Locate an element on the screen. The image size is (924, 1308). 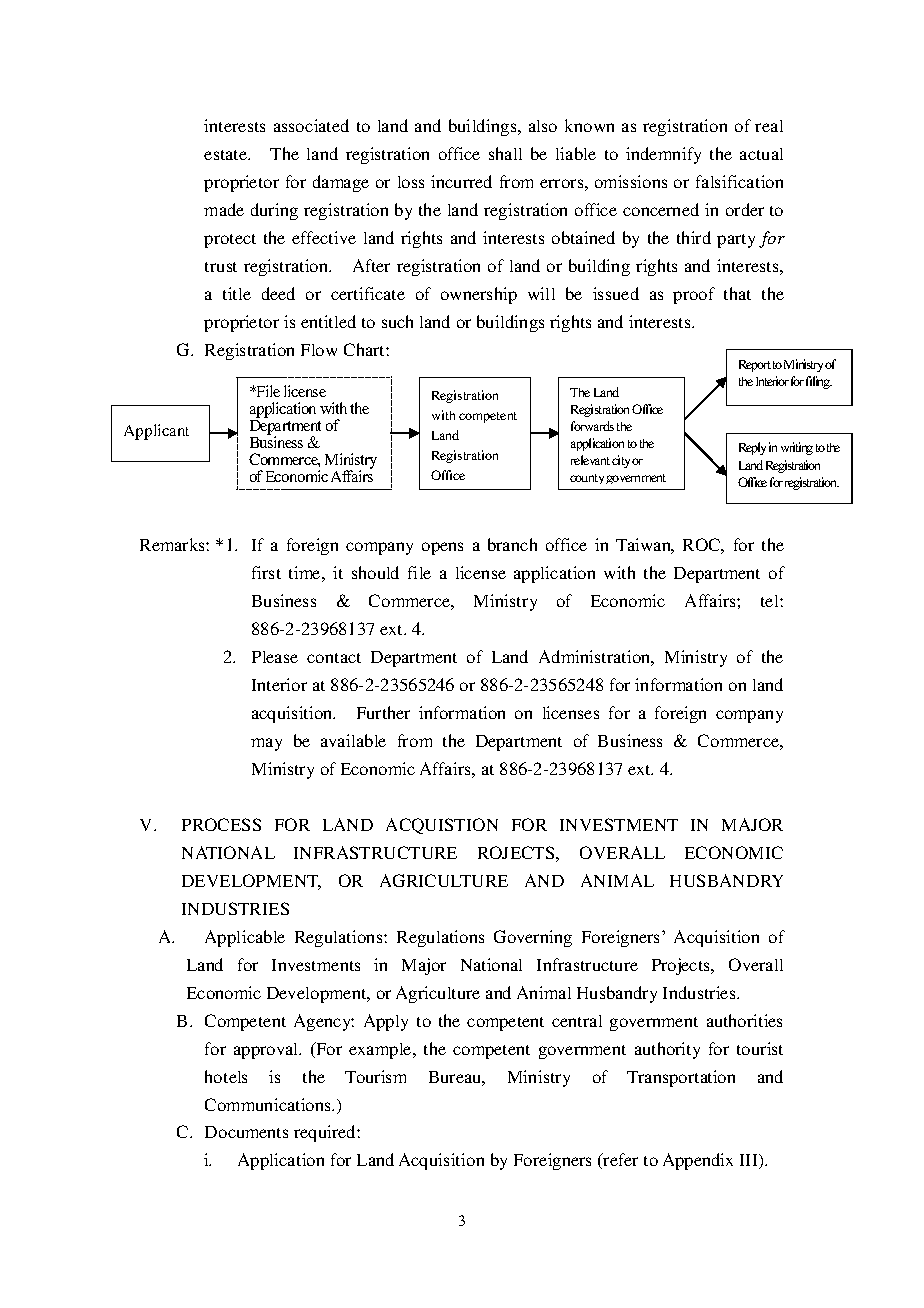
PROCESS is located at coordinates (221, 824).
